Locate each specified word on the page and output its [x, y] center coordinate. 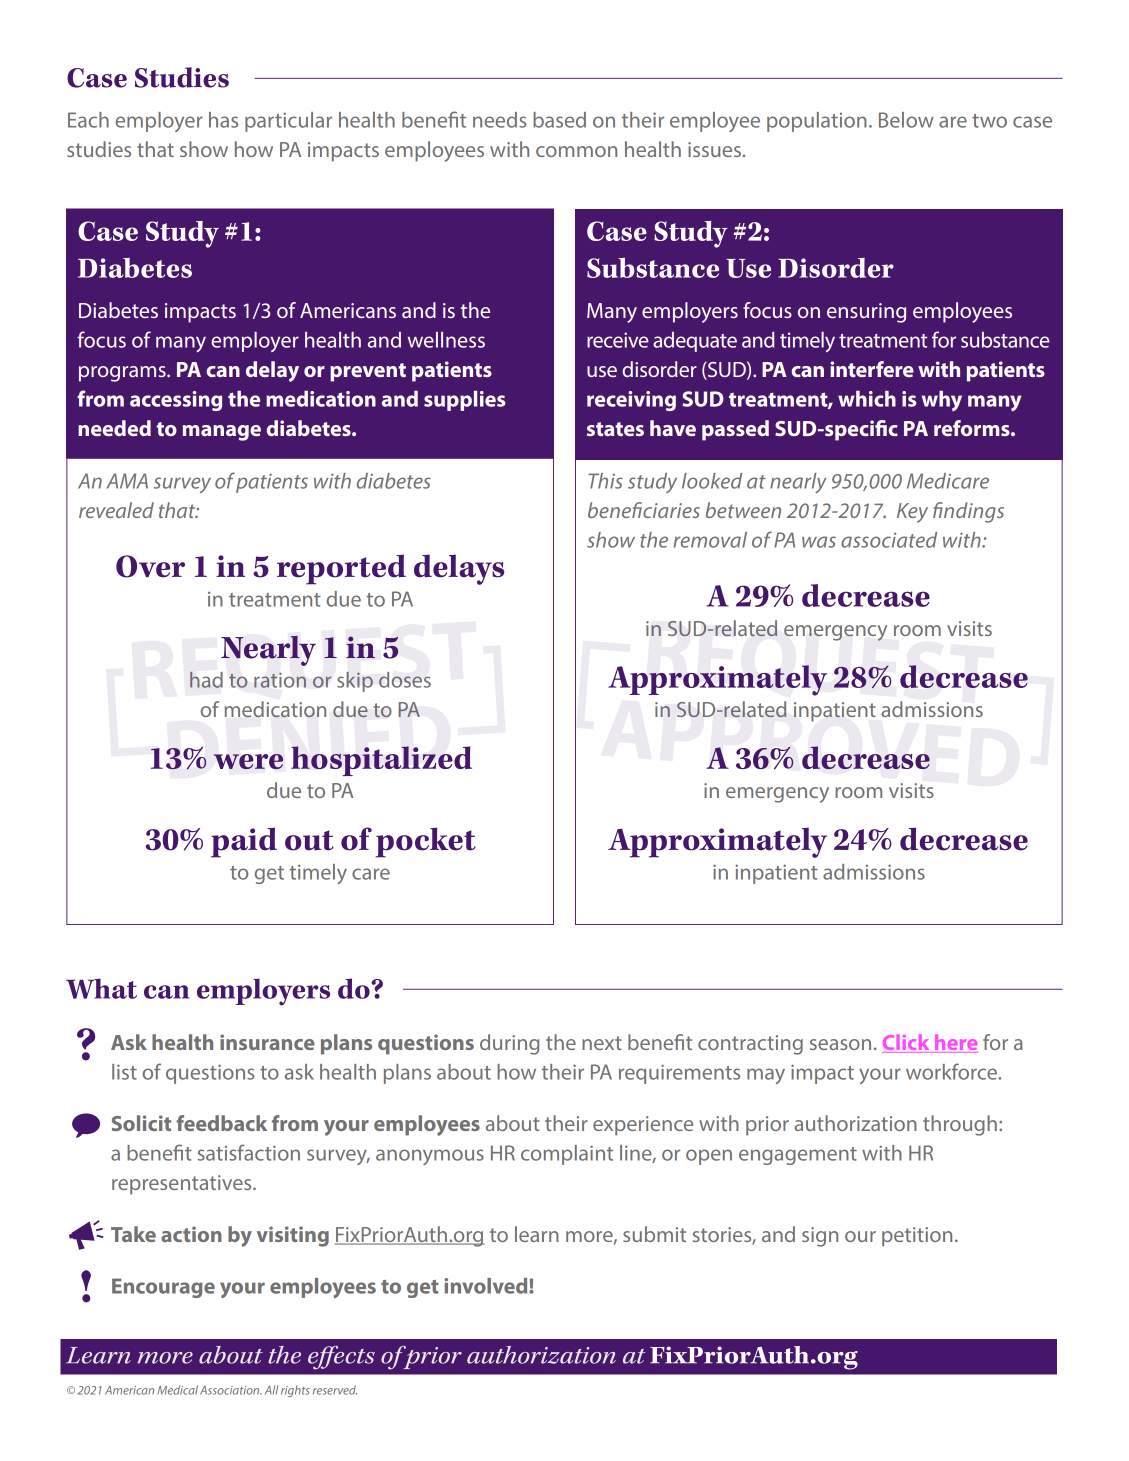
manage [222, 433]
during [509, 1044]
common [576, 151]
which [867, 399]
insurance [267, 1042]
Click [906, 1042]
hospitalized [381, 761]
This [605, 481]
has [223, 120]
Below [906, 120]
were [248, 761]
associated [889, 540]
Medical [177, 1390]
